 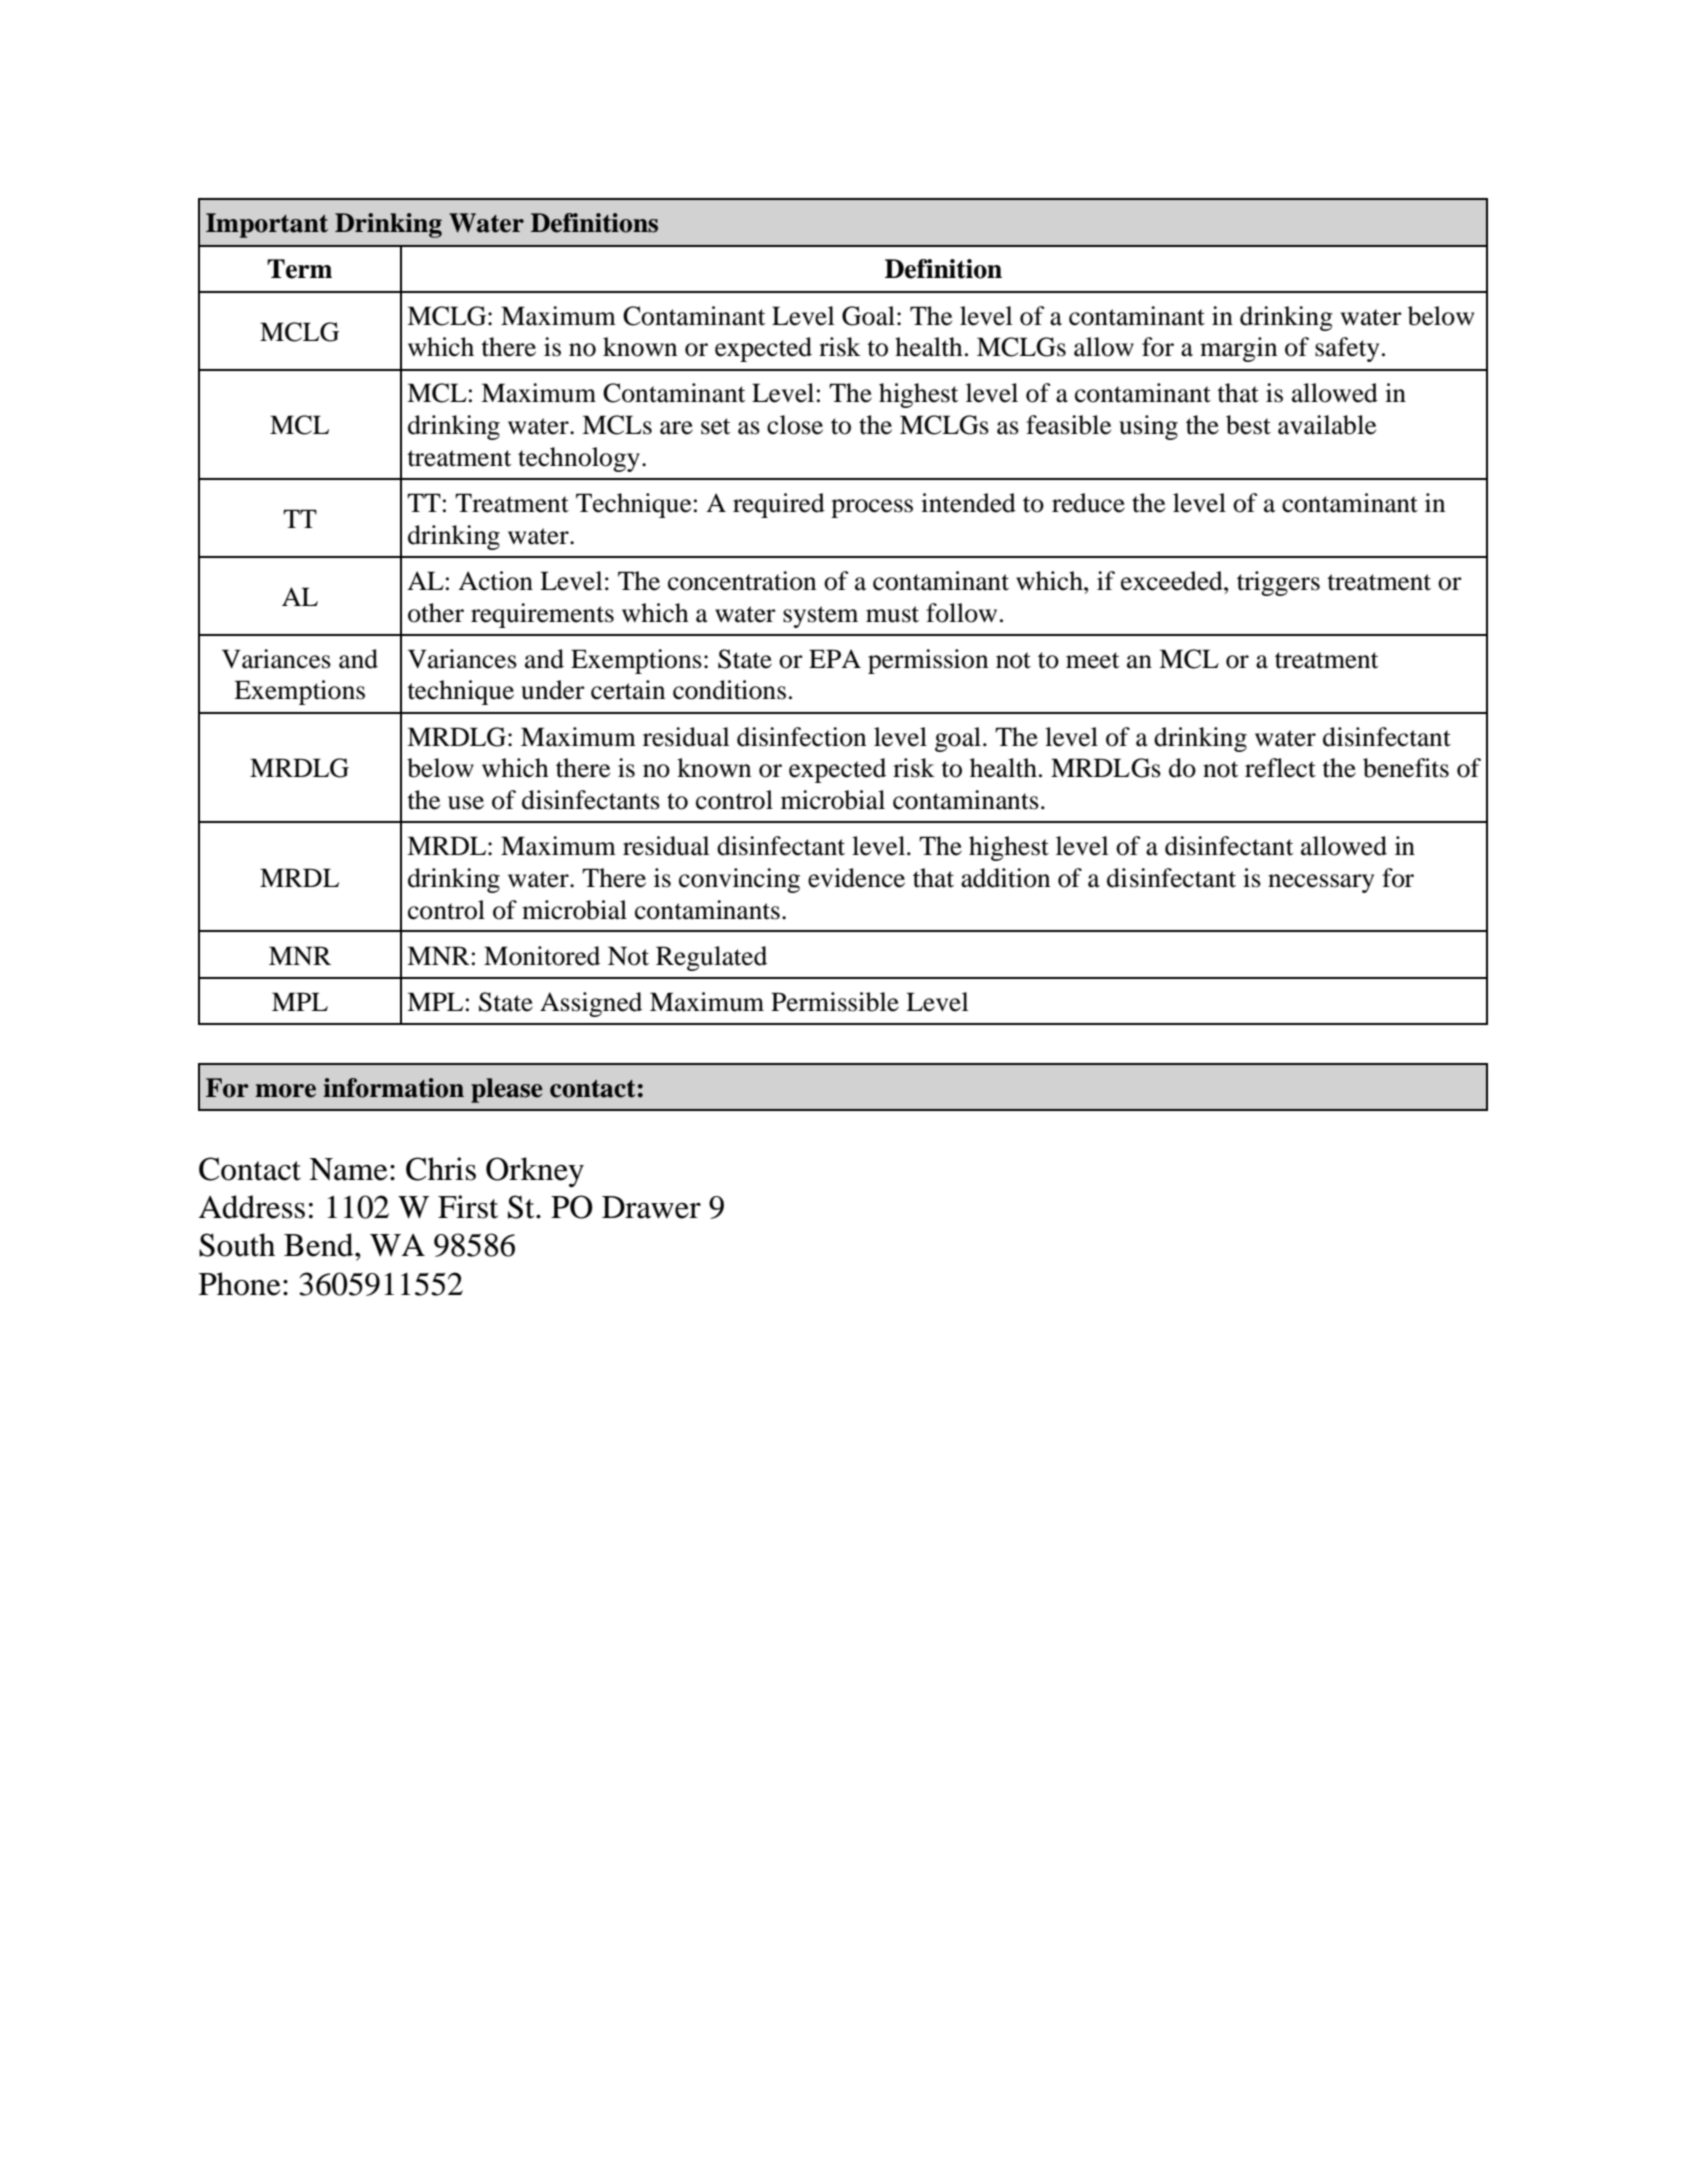 What do you see at coordinates (795, 425) in the document?
I see `close` at bounding box center [795, 425].
